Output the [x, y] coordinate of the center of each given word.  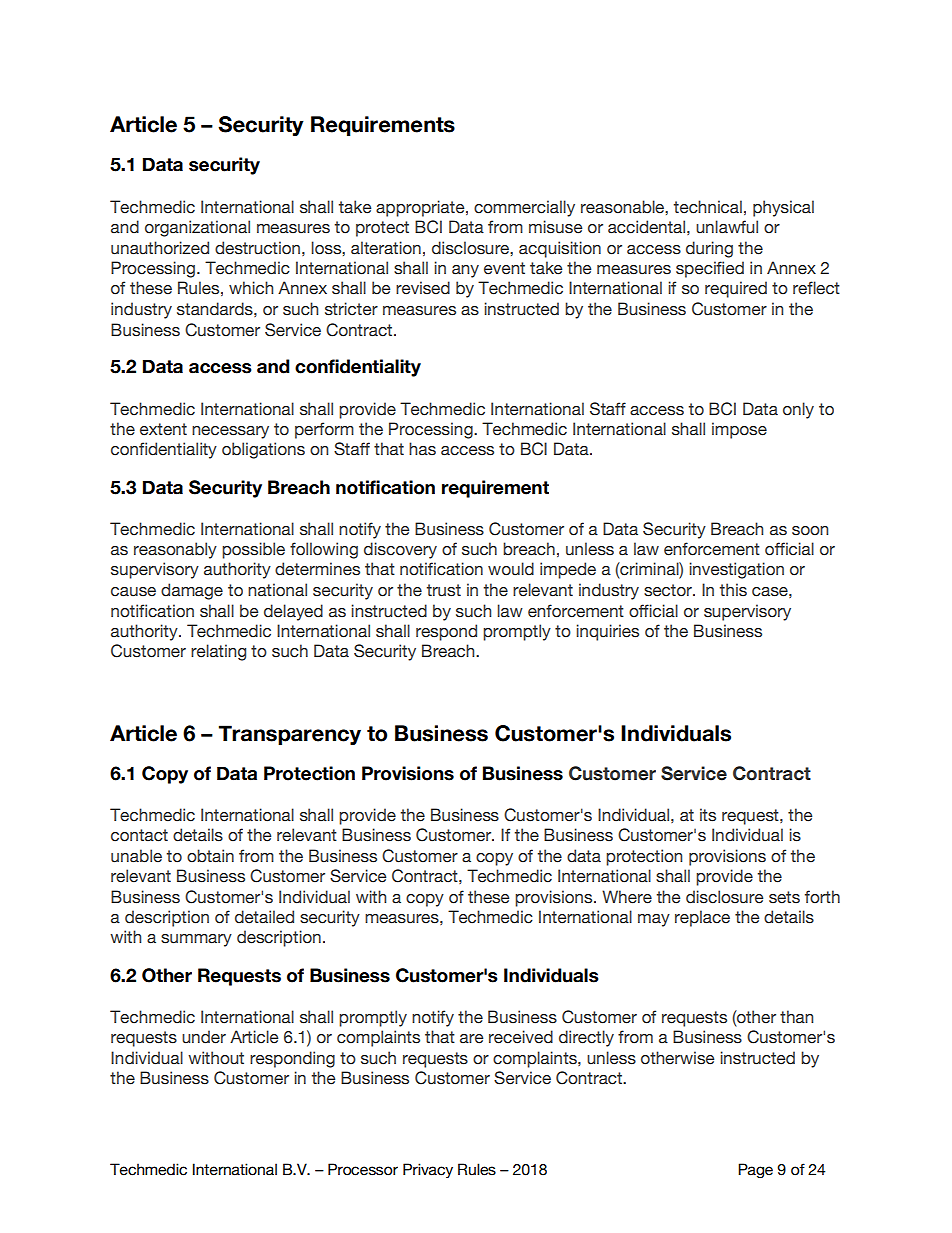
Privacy [428, 1170]
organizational [197, 228]
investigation [736, 570]
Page [755, 1170]
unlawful [727, 227]
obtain [210, 856]
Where [627, 897]
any [465, 271]
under [204, 1037]
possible [253, 550]
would [511, 569]
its [708, 815]
